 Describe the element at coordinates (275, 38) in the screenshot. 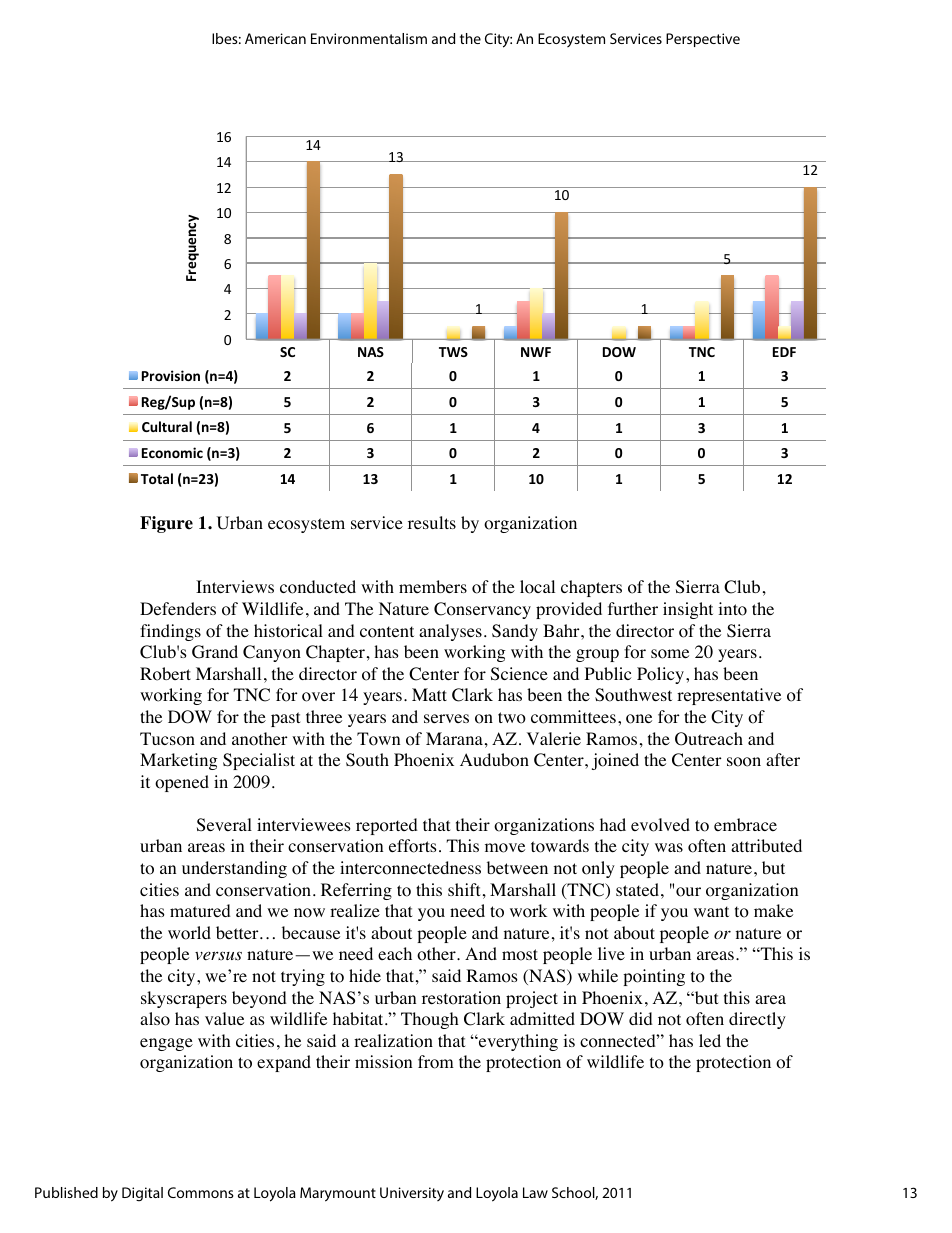

I see `American` at that location.
